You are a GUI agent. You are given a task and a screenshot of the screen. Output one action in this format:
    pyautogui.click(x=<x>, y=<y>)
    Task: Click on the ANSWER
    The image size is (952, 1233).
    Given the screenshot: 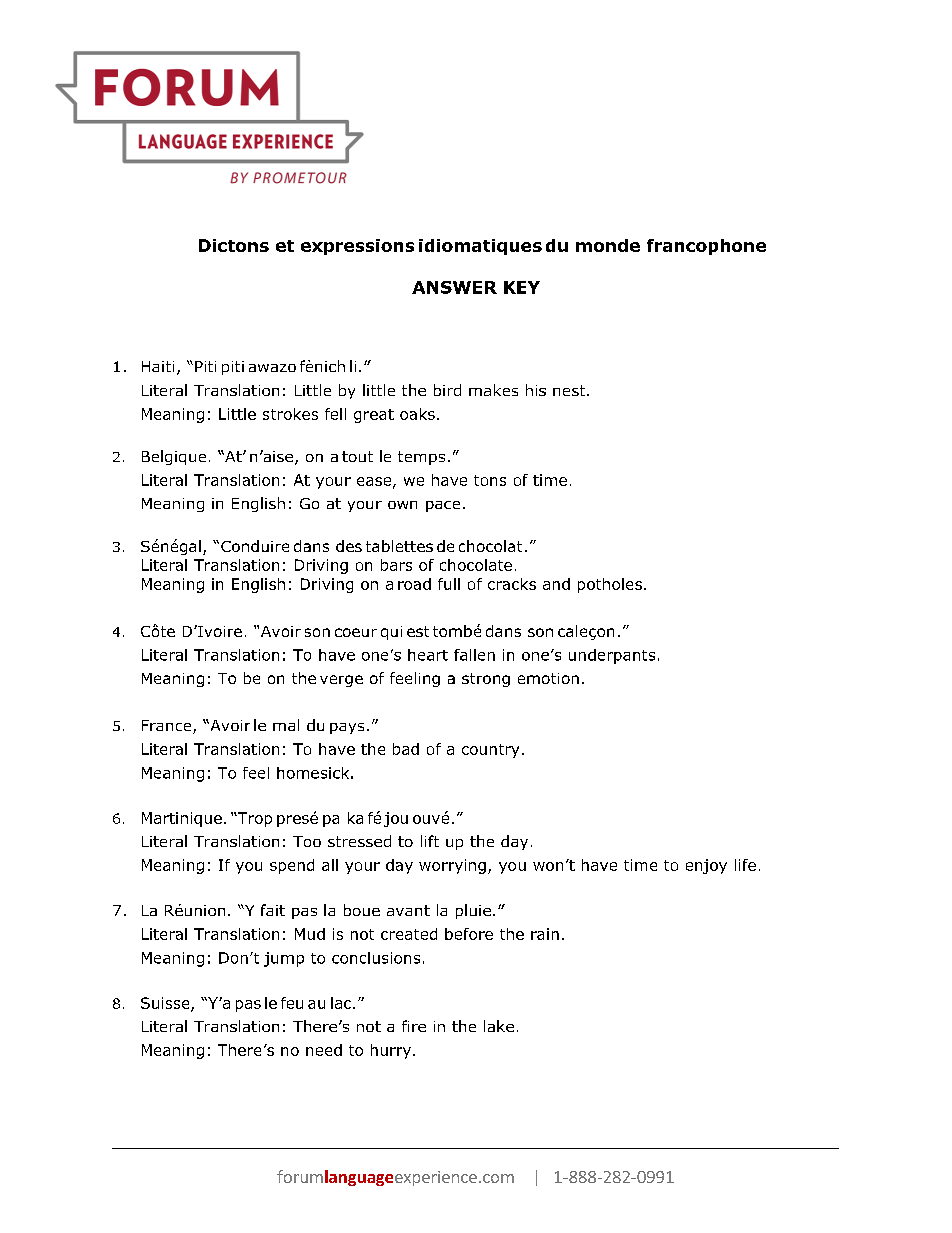 What is the action you would take?
    pyautogui.click(x=454, y=287)
